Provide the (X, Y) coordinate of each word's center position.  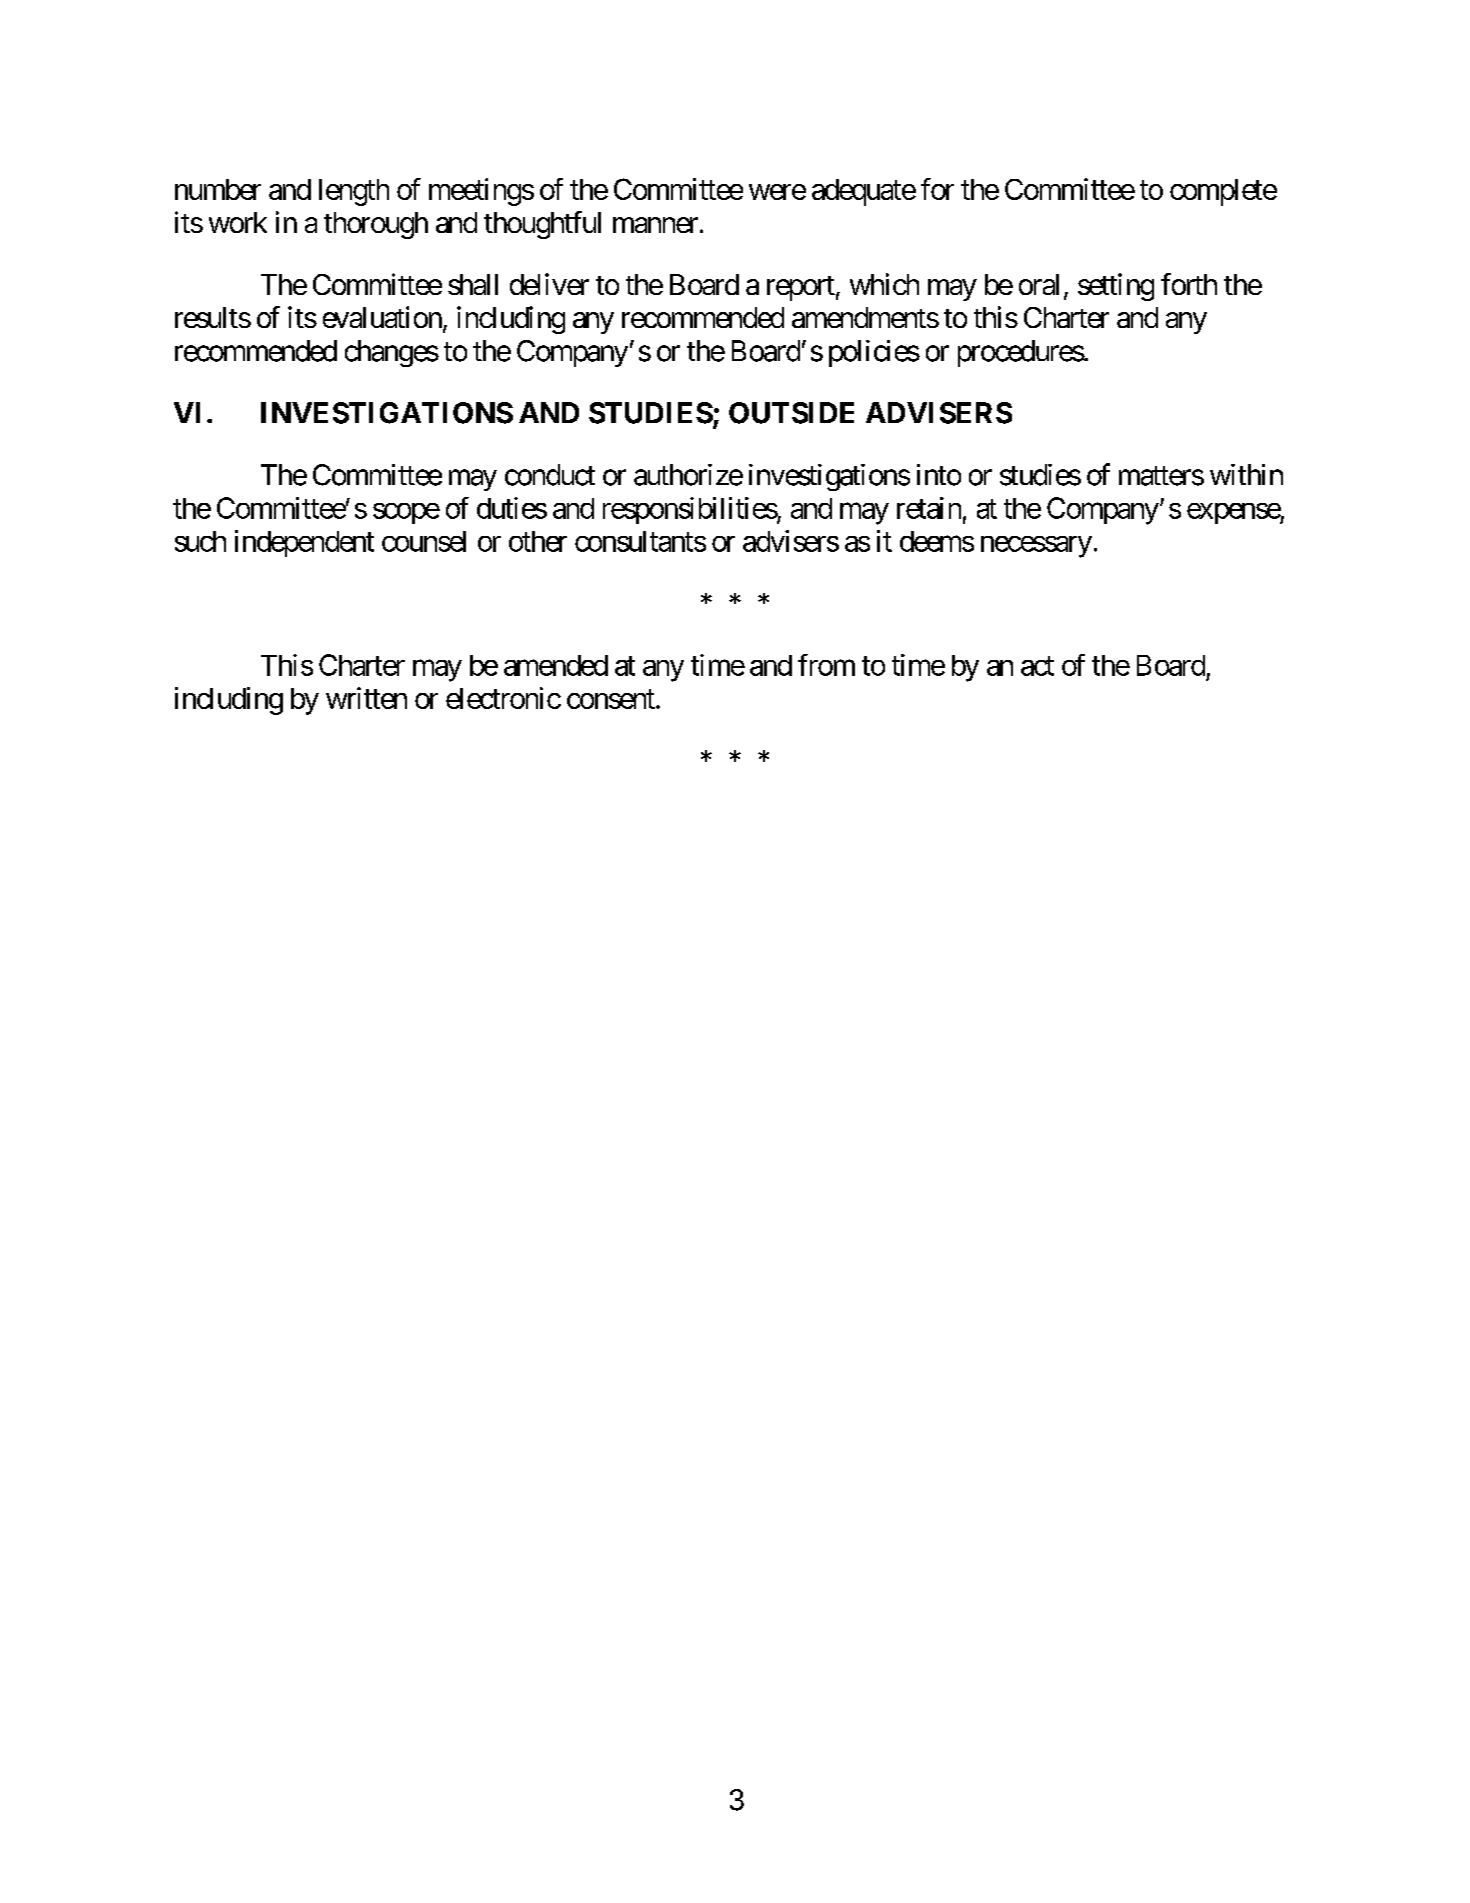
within (1246, 474)
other (538, 541)
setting (1116, 287)
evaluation (382, 317)
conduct (550, 475)
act (1037, 666)
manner (655, 225)
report (801, 288)
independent (304, 543)
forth (1189, 284)
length (354, 192)
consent (611, 699)
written (366, 698)
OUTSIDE (791, 413)
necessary (1036, 547)
